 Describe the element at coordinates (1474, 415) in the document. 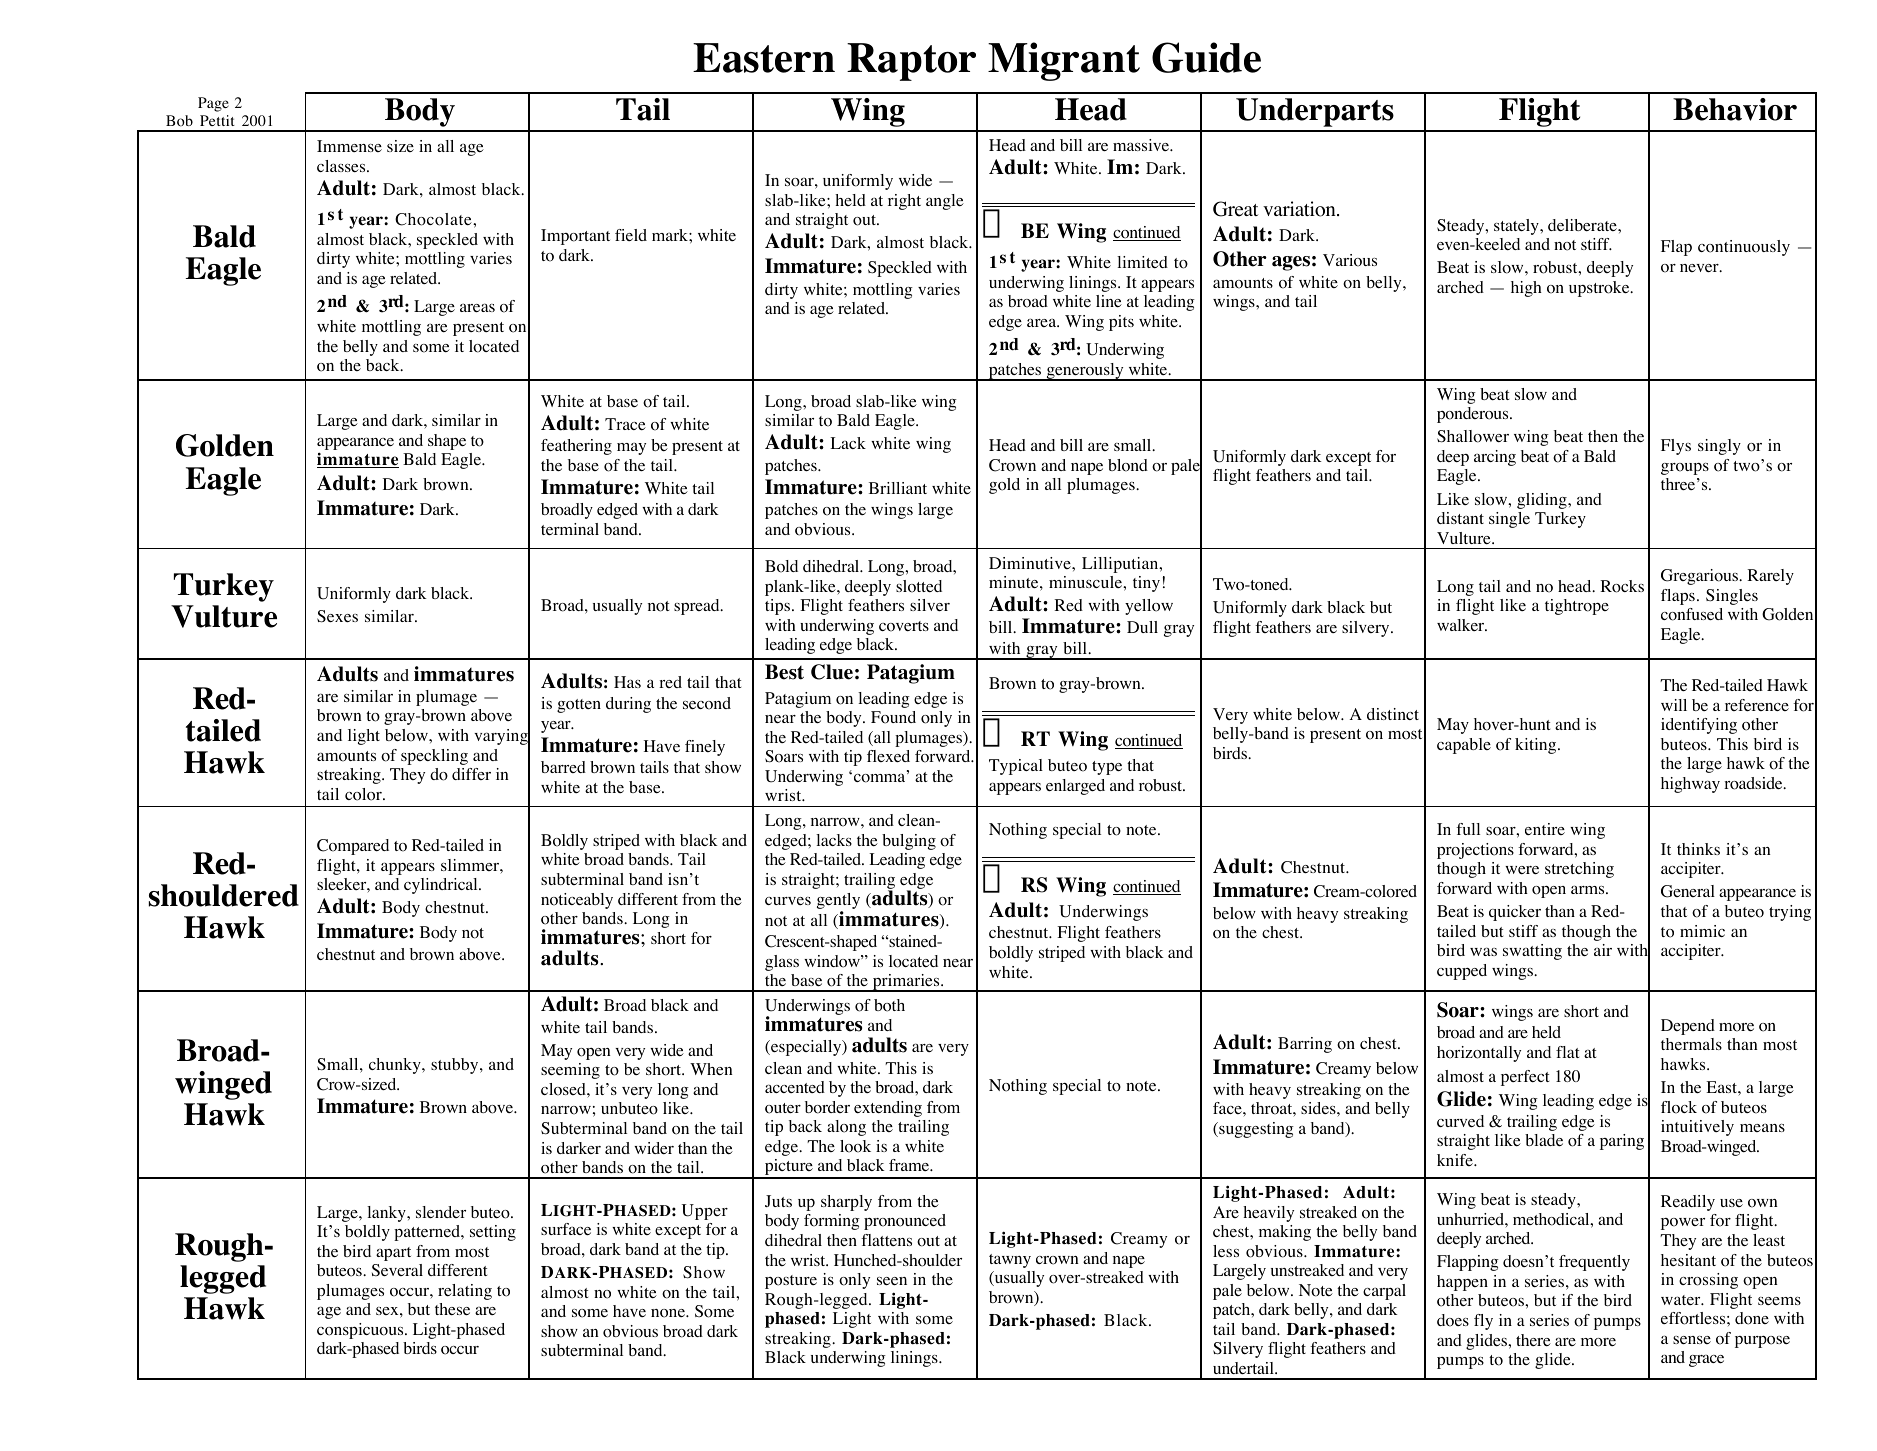

I see `ponderous` at that location.
